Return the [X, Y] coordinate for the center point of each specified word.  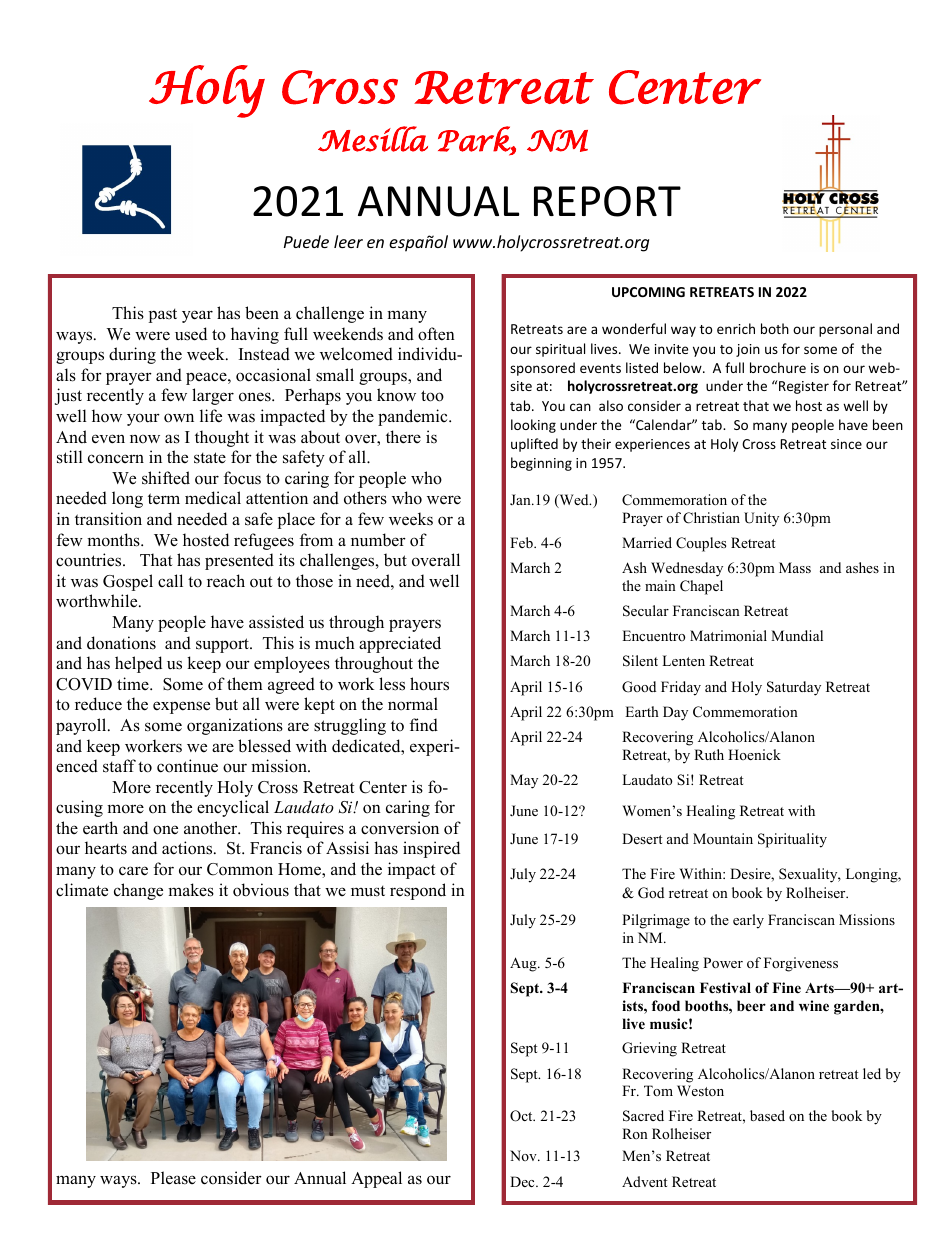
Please [173, 1178]
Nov [524, 1155]
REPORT [607, 201]
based [767, 1115]
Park [475, 140]
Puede [306, 241]
